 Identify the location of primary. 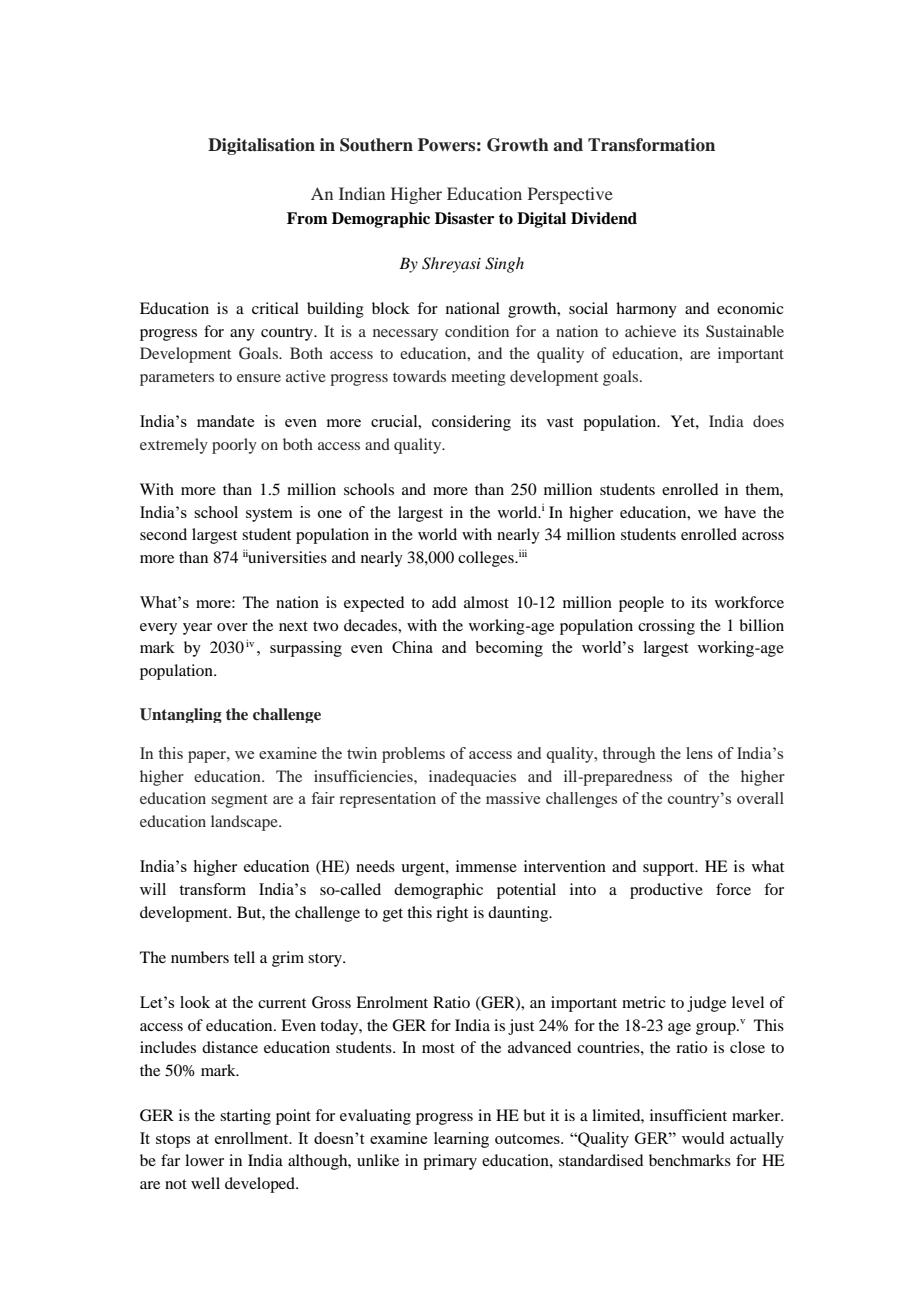
(450, 1162).
